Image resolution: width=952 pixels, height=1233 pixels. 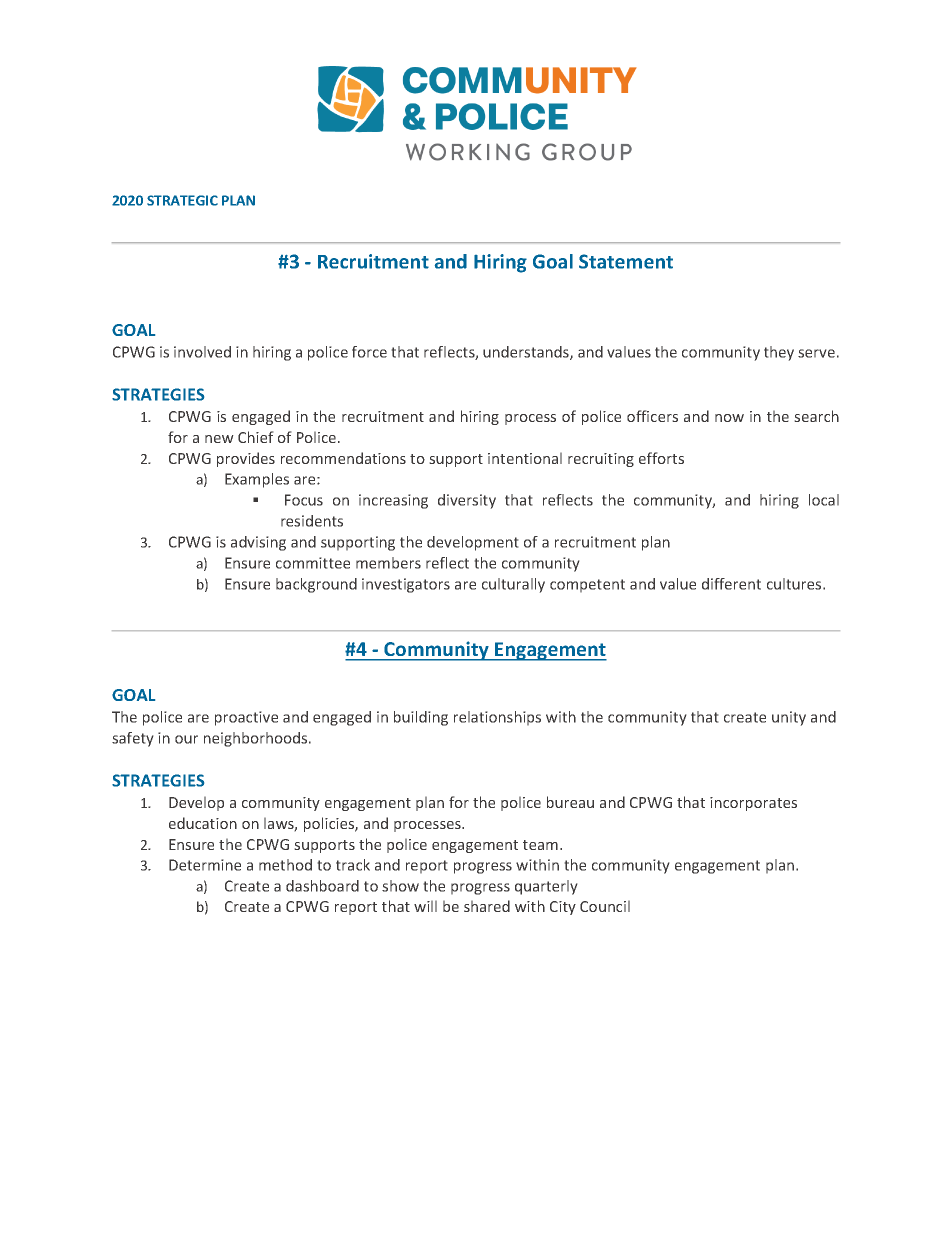 I want to click on different, so click(x=731, y=584).
